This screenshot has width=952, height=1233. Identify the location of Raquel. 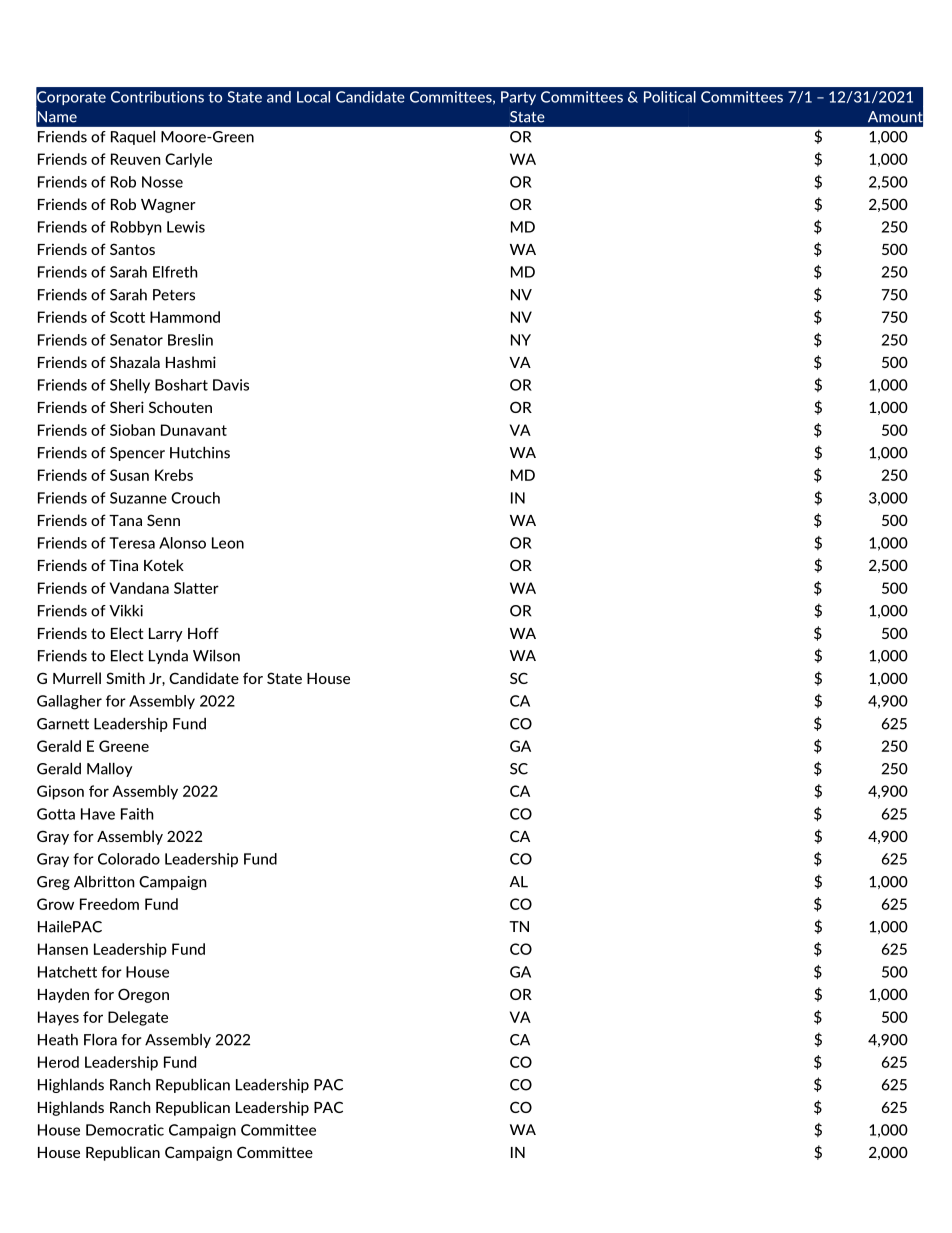
(133, 138).
